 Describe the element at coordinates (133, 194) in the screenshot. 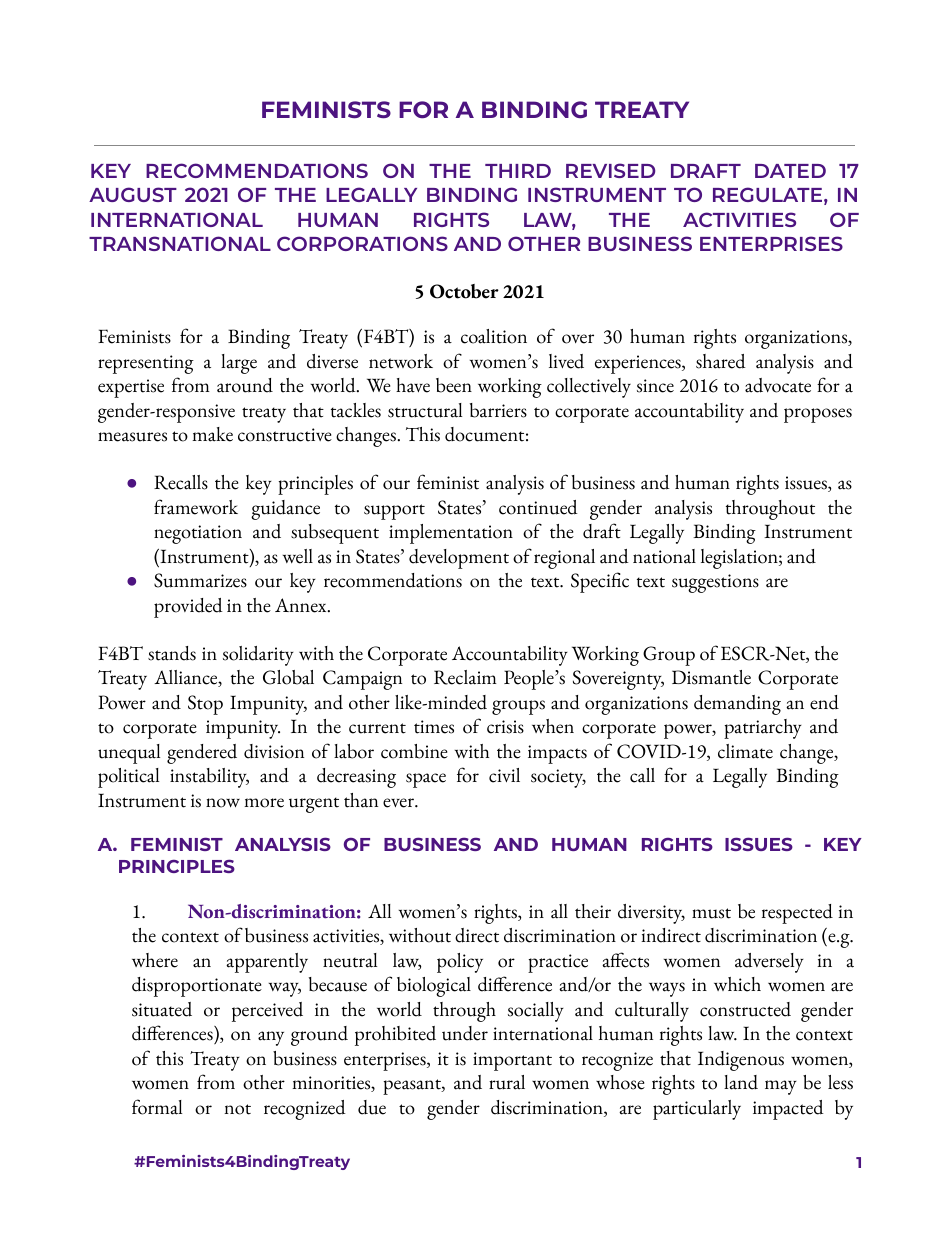

I see `AUGUST` at that location.
